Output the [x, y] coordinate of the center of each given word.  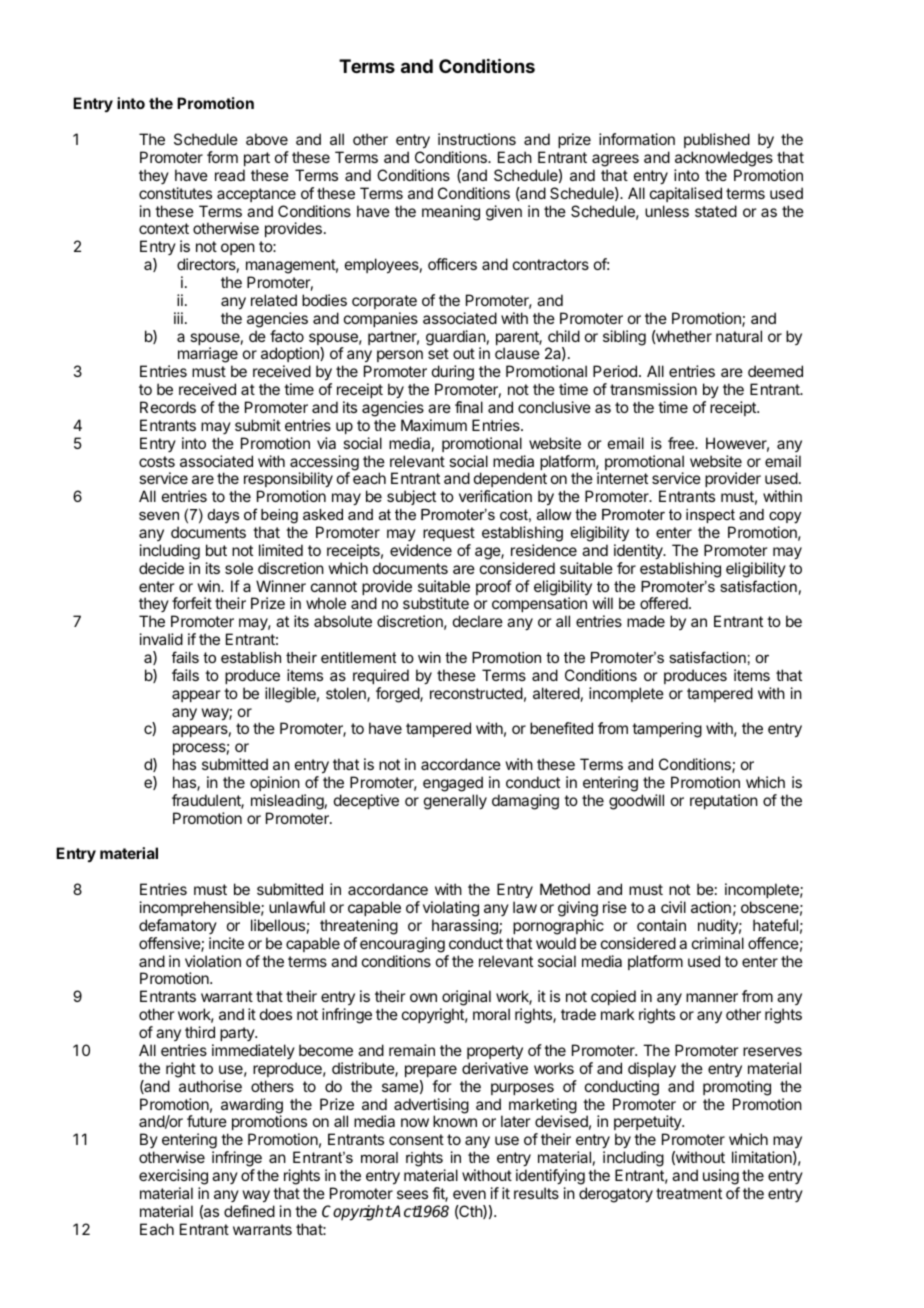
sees [412, 1194]
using [721, 1177]
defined [249, 1211]
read [230, 175]
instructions [477, 139]
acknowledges [724, 159]
